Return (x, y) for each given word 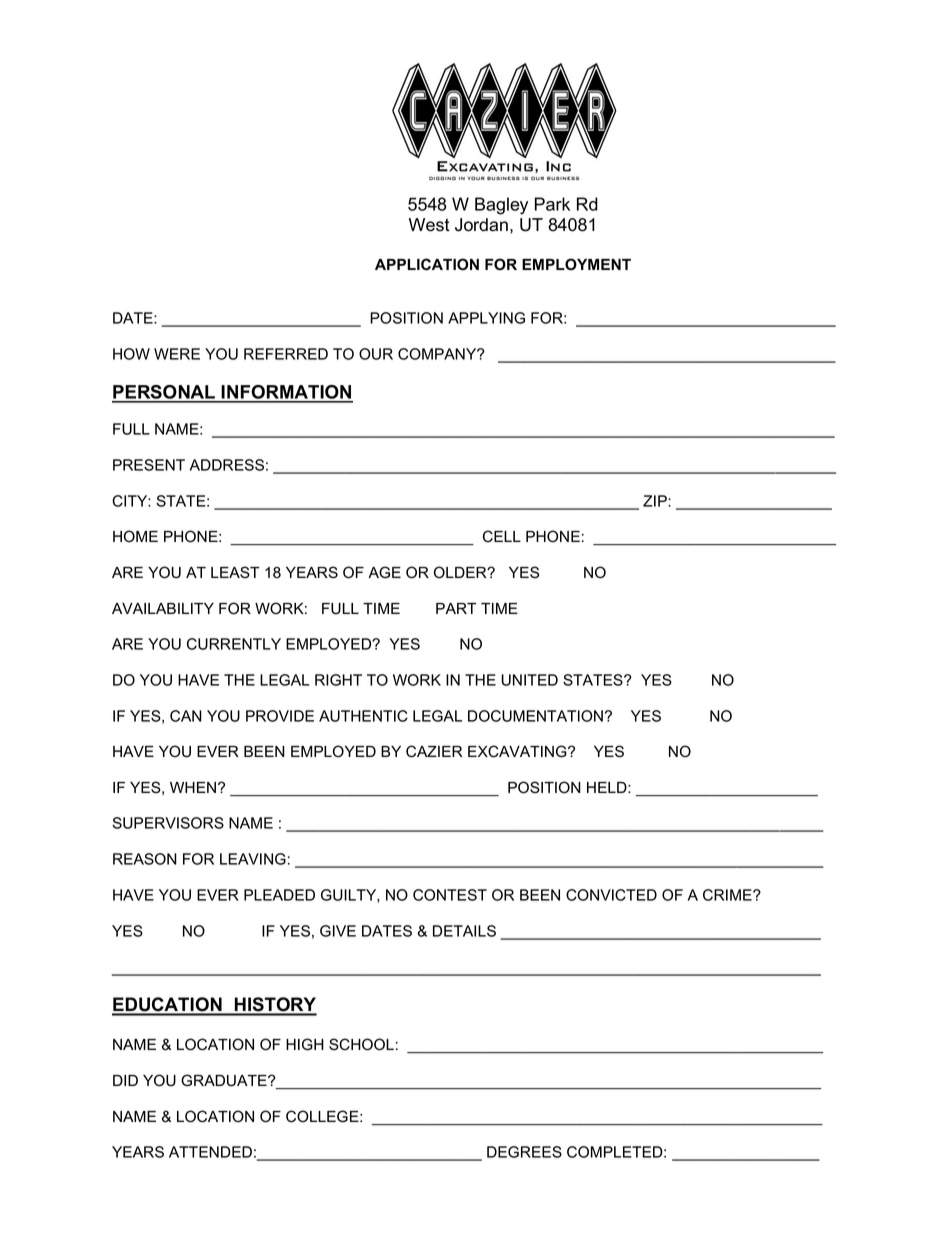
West (429, 225)
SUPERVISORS (168, 823)
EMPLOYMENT (576, 264)
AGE (384, 572)
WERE (177, 354)
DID (125, 1080)
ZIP (656, 501)
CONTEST (450, 895)
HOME (135, 536)
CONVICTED (611, 895)
